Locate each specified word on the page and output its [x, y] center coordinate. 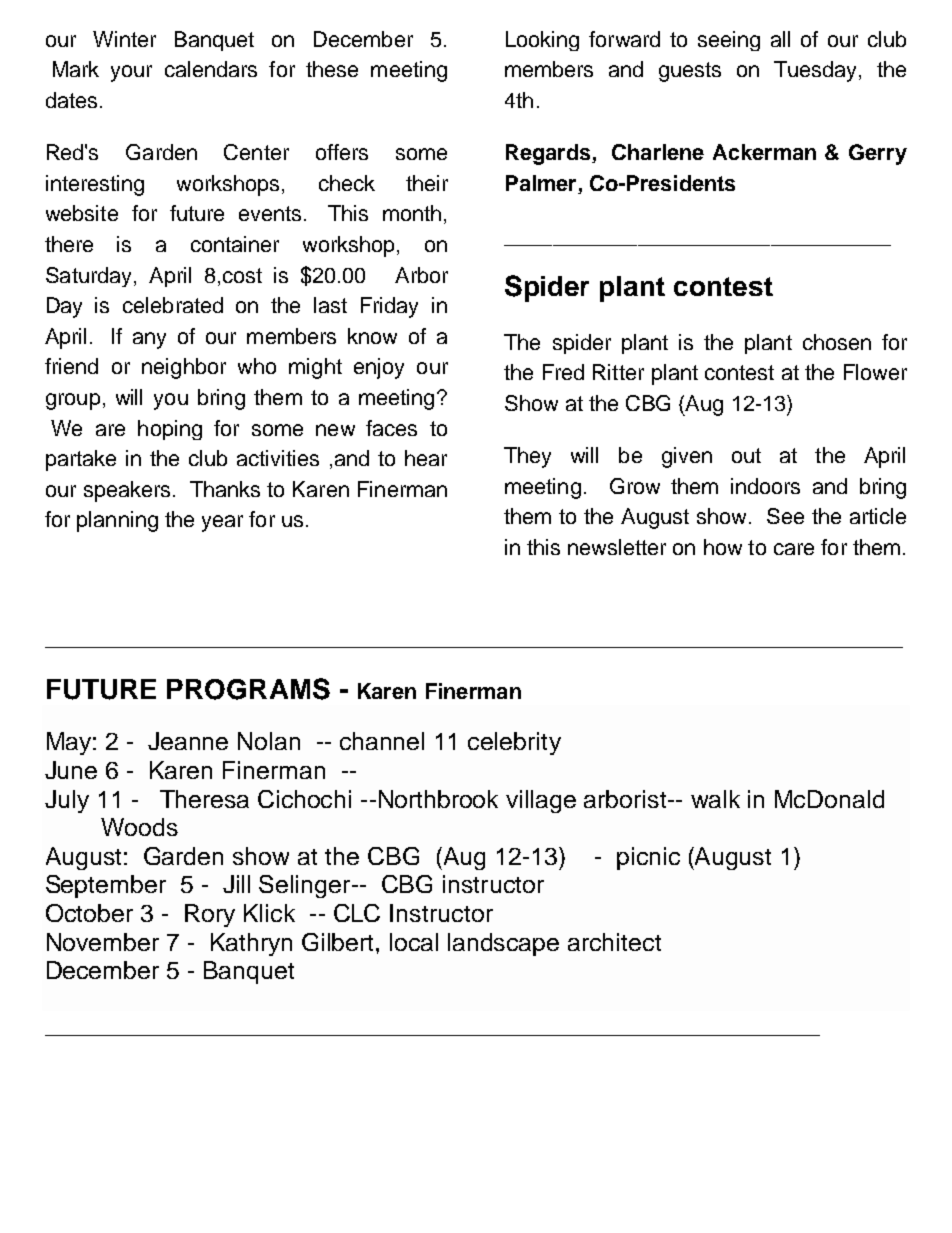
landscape [503, 944]
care [794, 549]
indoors [765, 486]
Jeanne [188, 741]
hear [426, 458]
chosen [837, 342]
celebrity [514, 743]
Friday [389, 307]
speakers [127, 491]
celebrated [173, 305]
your [131, 73]
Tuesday [817, 71]
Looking [542, 41]
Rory [210, 915]
